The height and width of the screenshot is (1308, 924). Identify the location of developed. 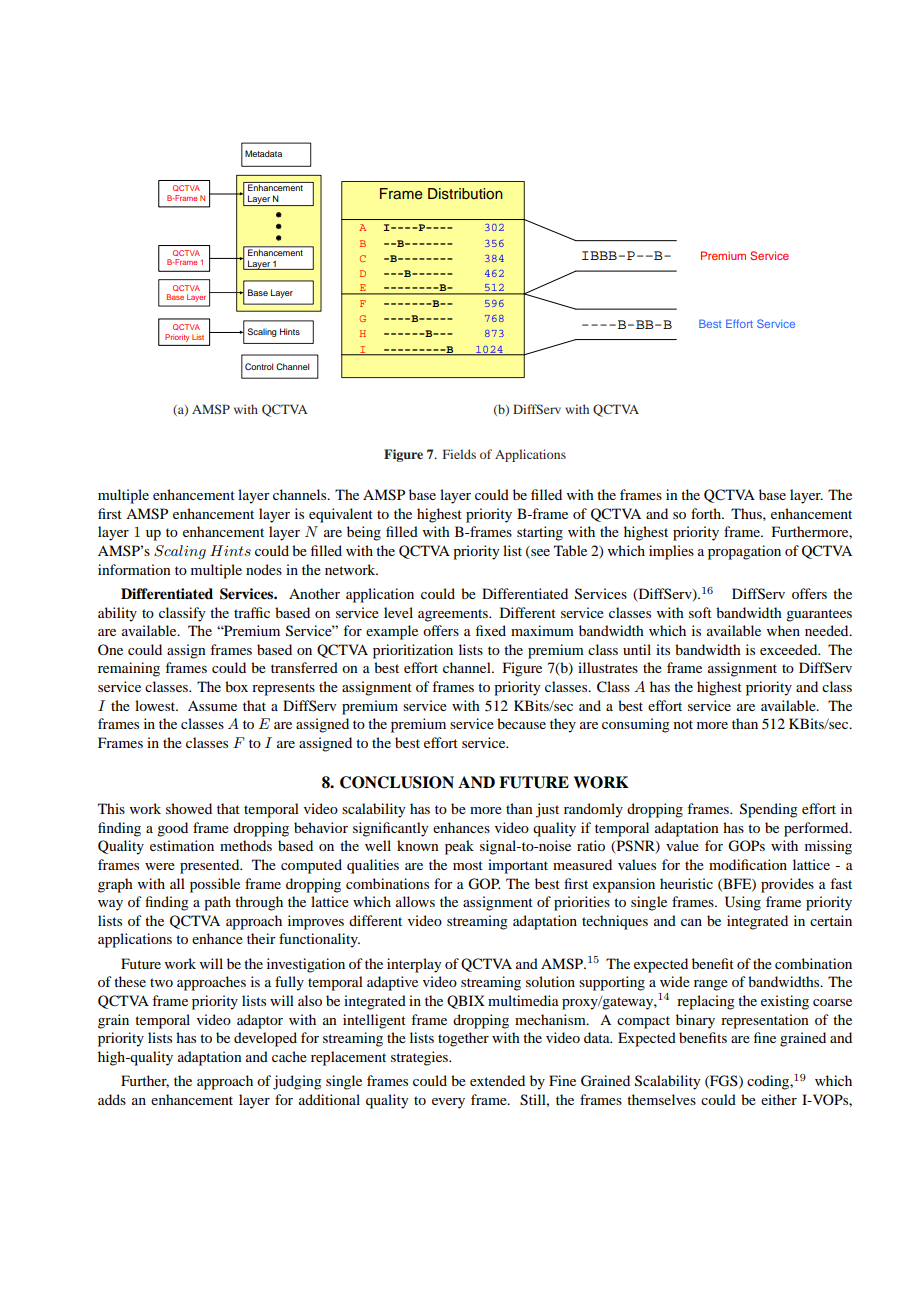
(265, 1039).
